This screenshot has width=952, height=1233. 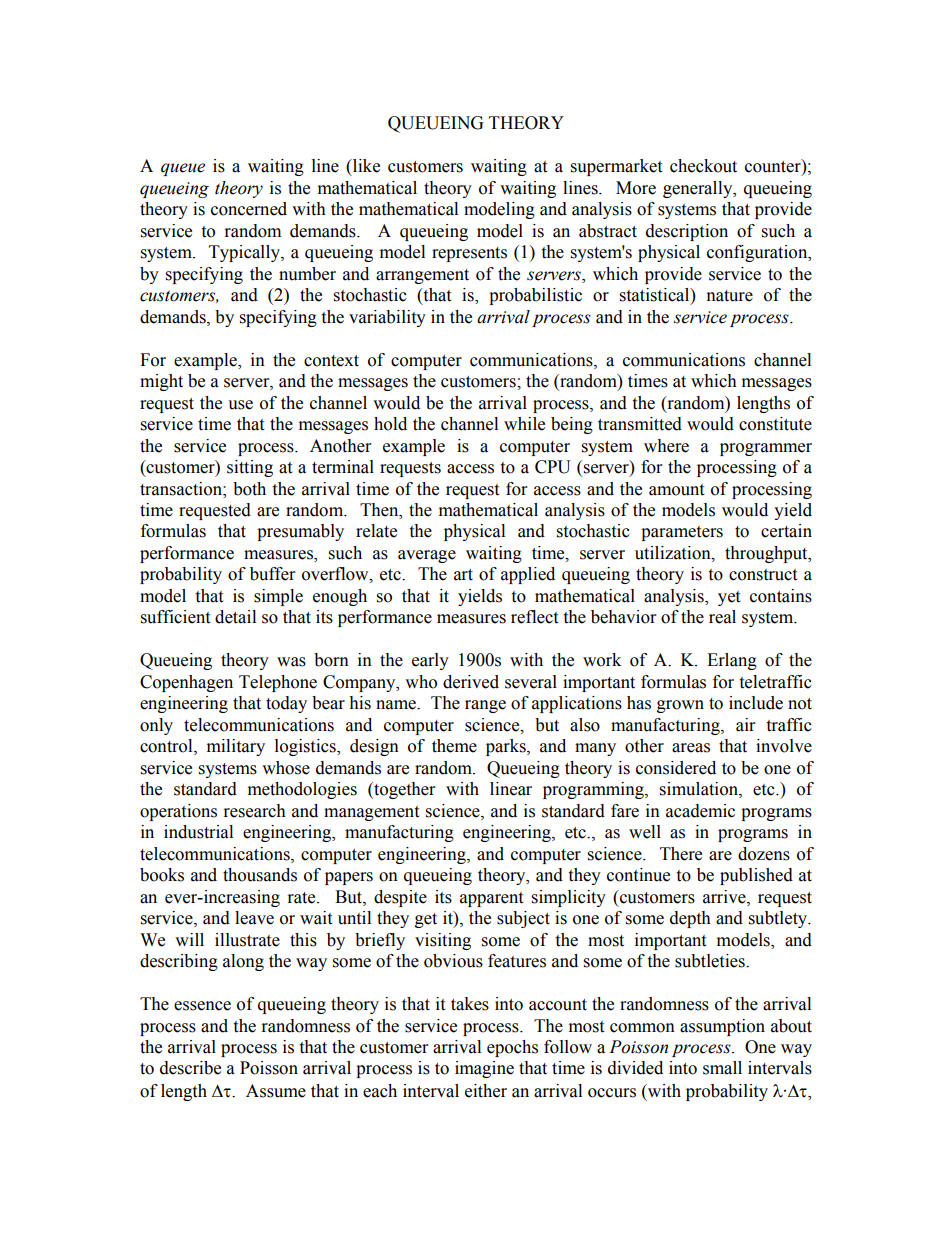 What do you see at coordinates (699, 189) in the screenshot?
I see `generally` at bounding box center [699, 189].
